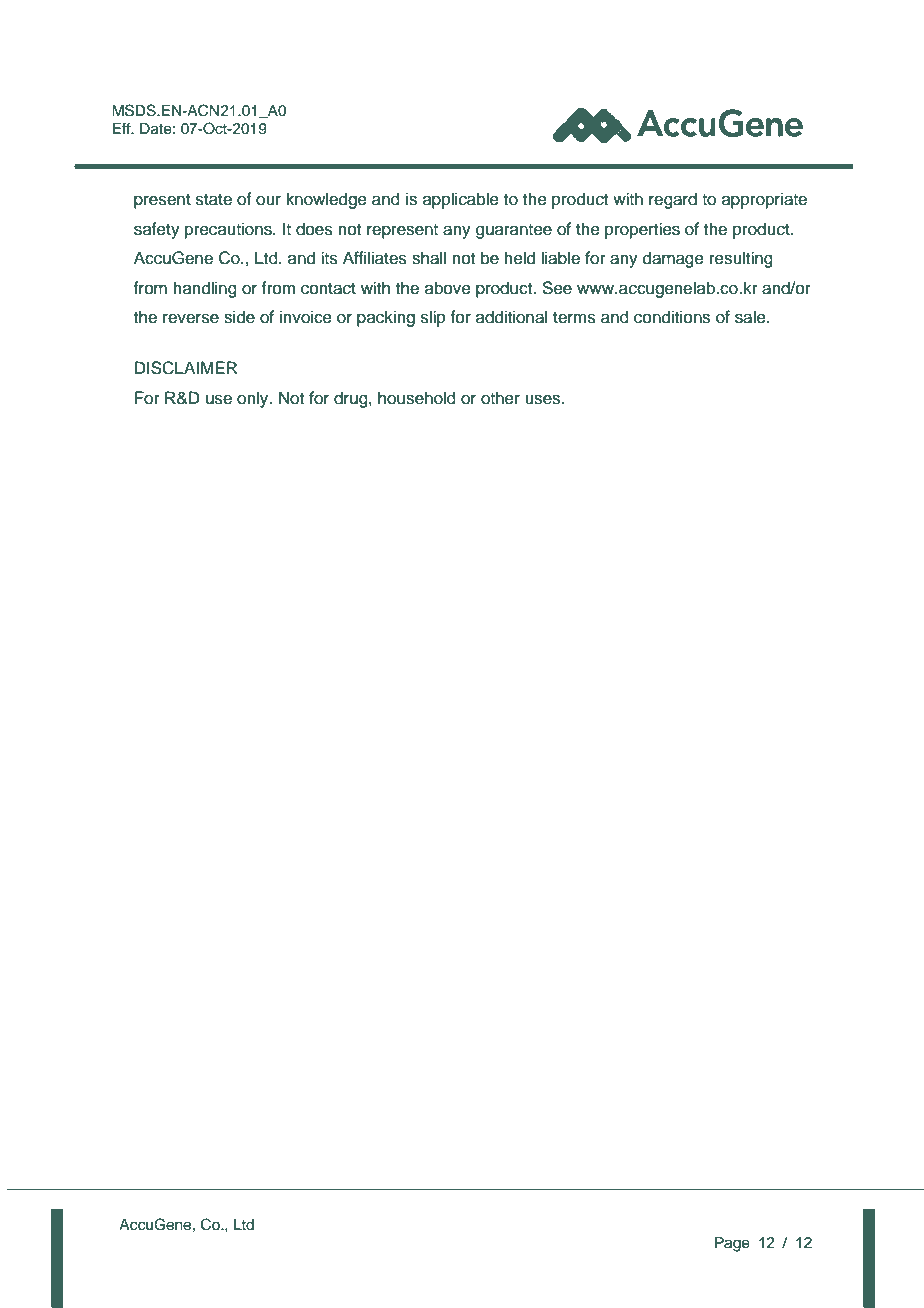  I want to click on household, so click(417, 398).
